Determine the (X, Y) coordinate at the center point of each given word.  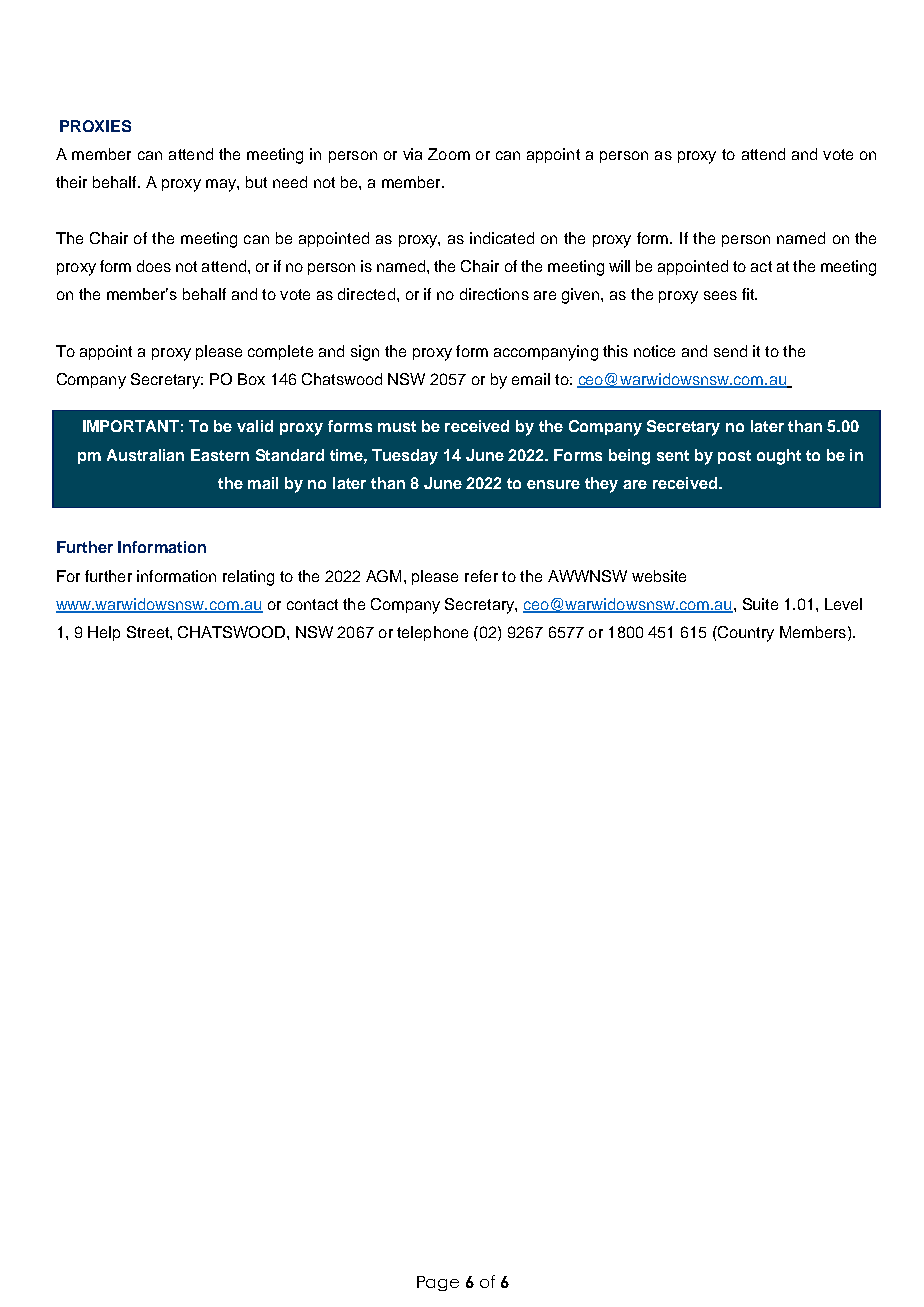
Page (438, 1283)
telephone (432, 633)
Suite (760, 604)
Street (149, 632)
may (222, 185)
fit (749, 294)
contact (312, 604)
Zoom (449, 154)
